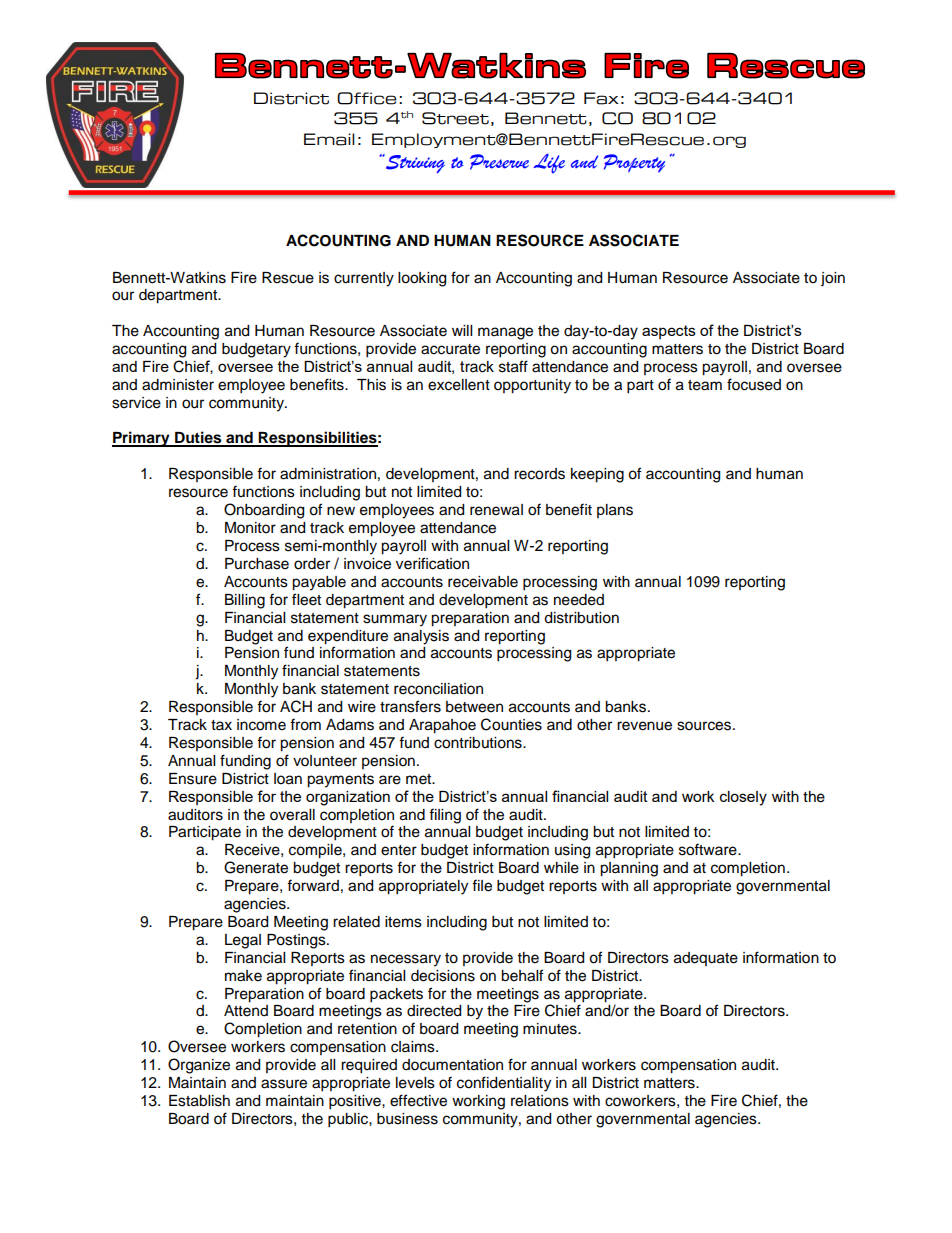  Describe the element at coordinates (199, 1101) in the screenshot. I see `Establish` at that location.
